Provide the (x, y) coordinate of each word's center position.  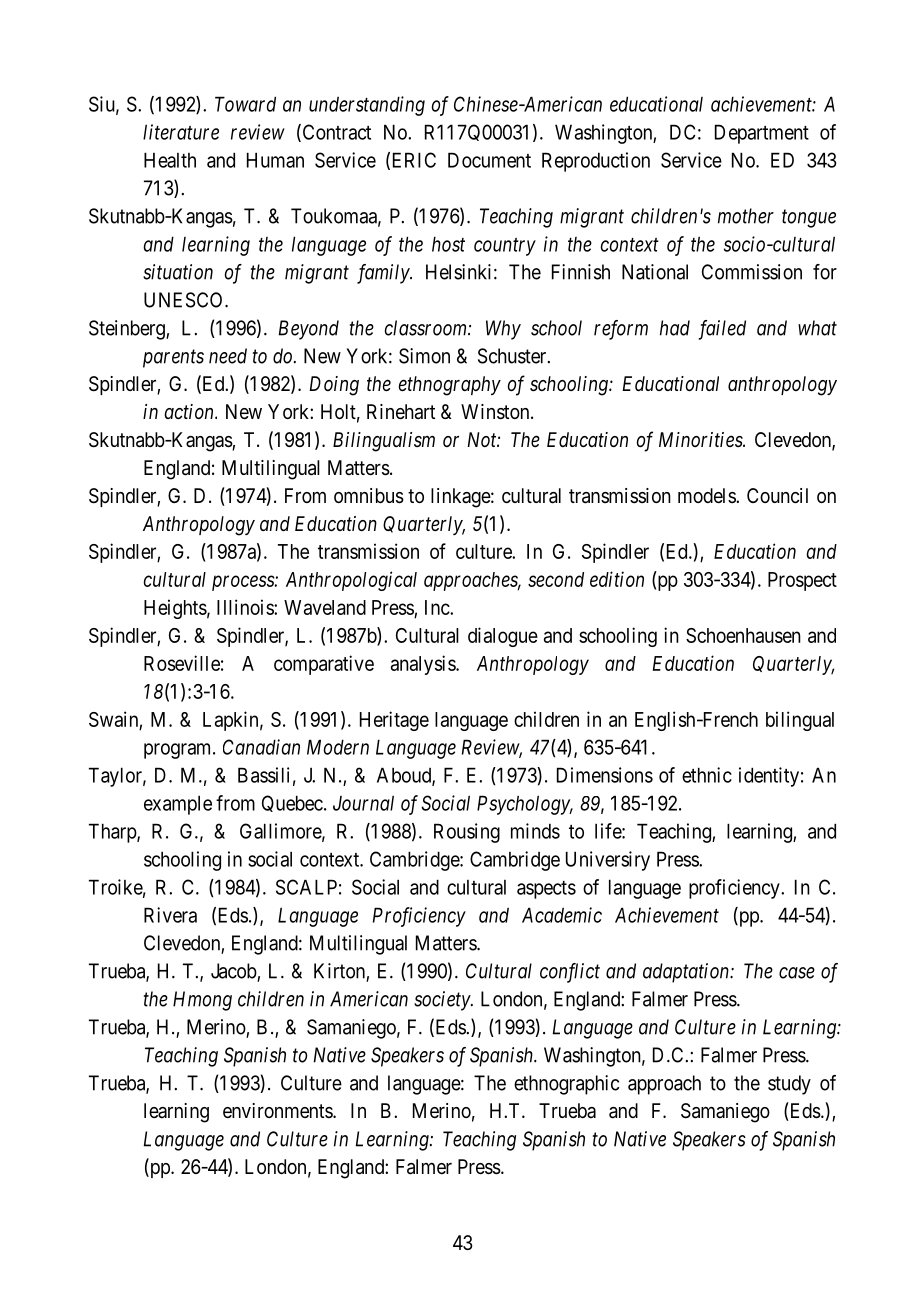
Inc (438, 607)
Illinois (246, 607)
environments (278, 1110)
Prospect (802, 581)
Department (762, 134)
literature (181, 132)
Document (489, 160)
